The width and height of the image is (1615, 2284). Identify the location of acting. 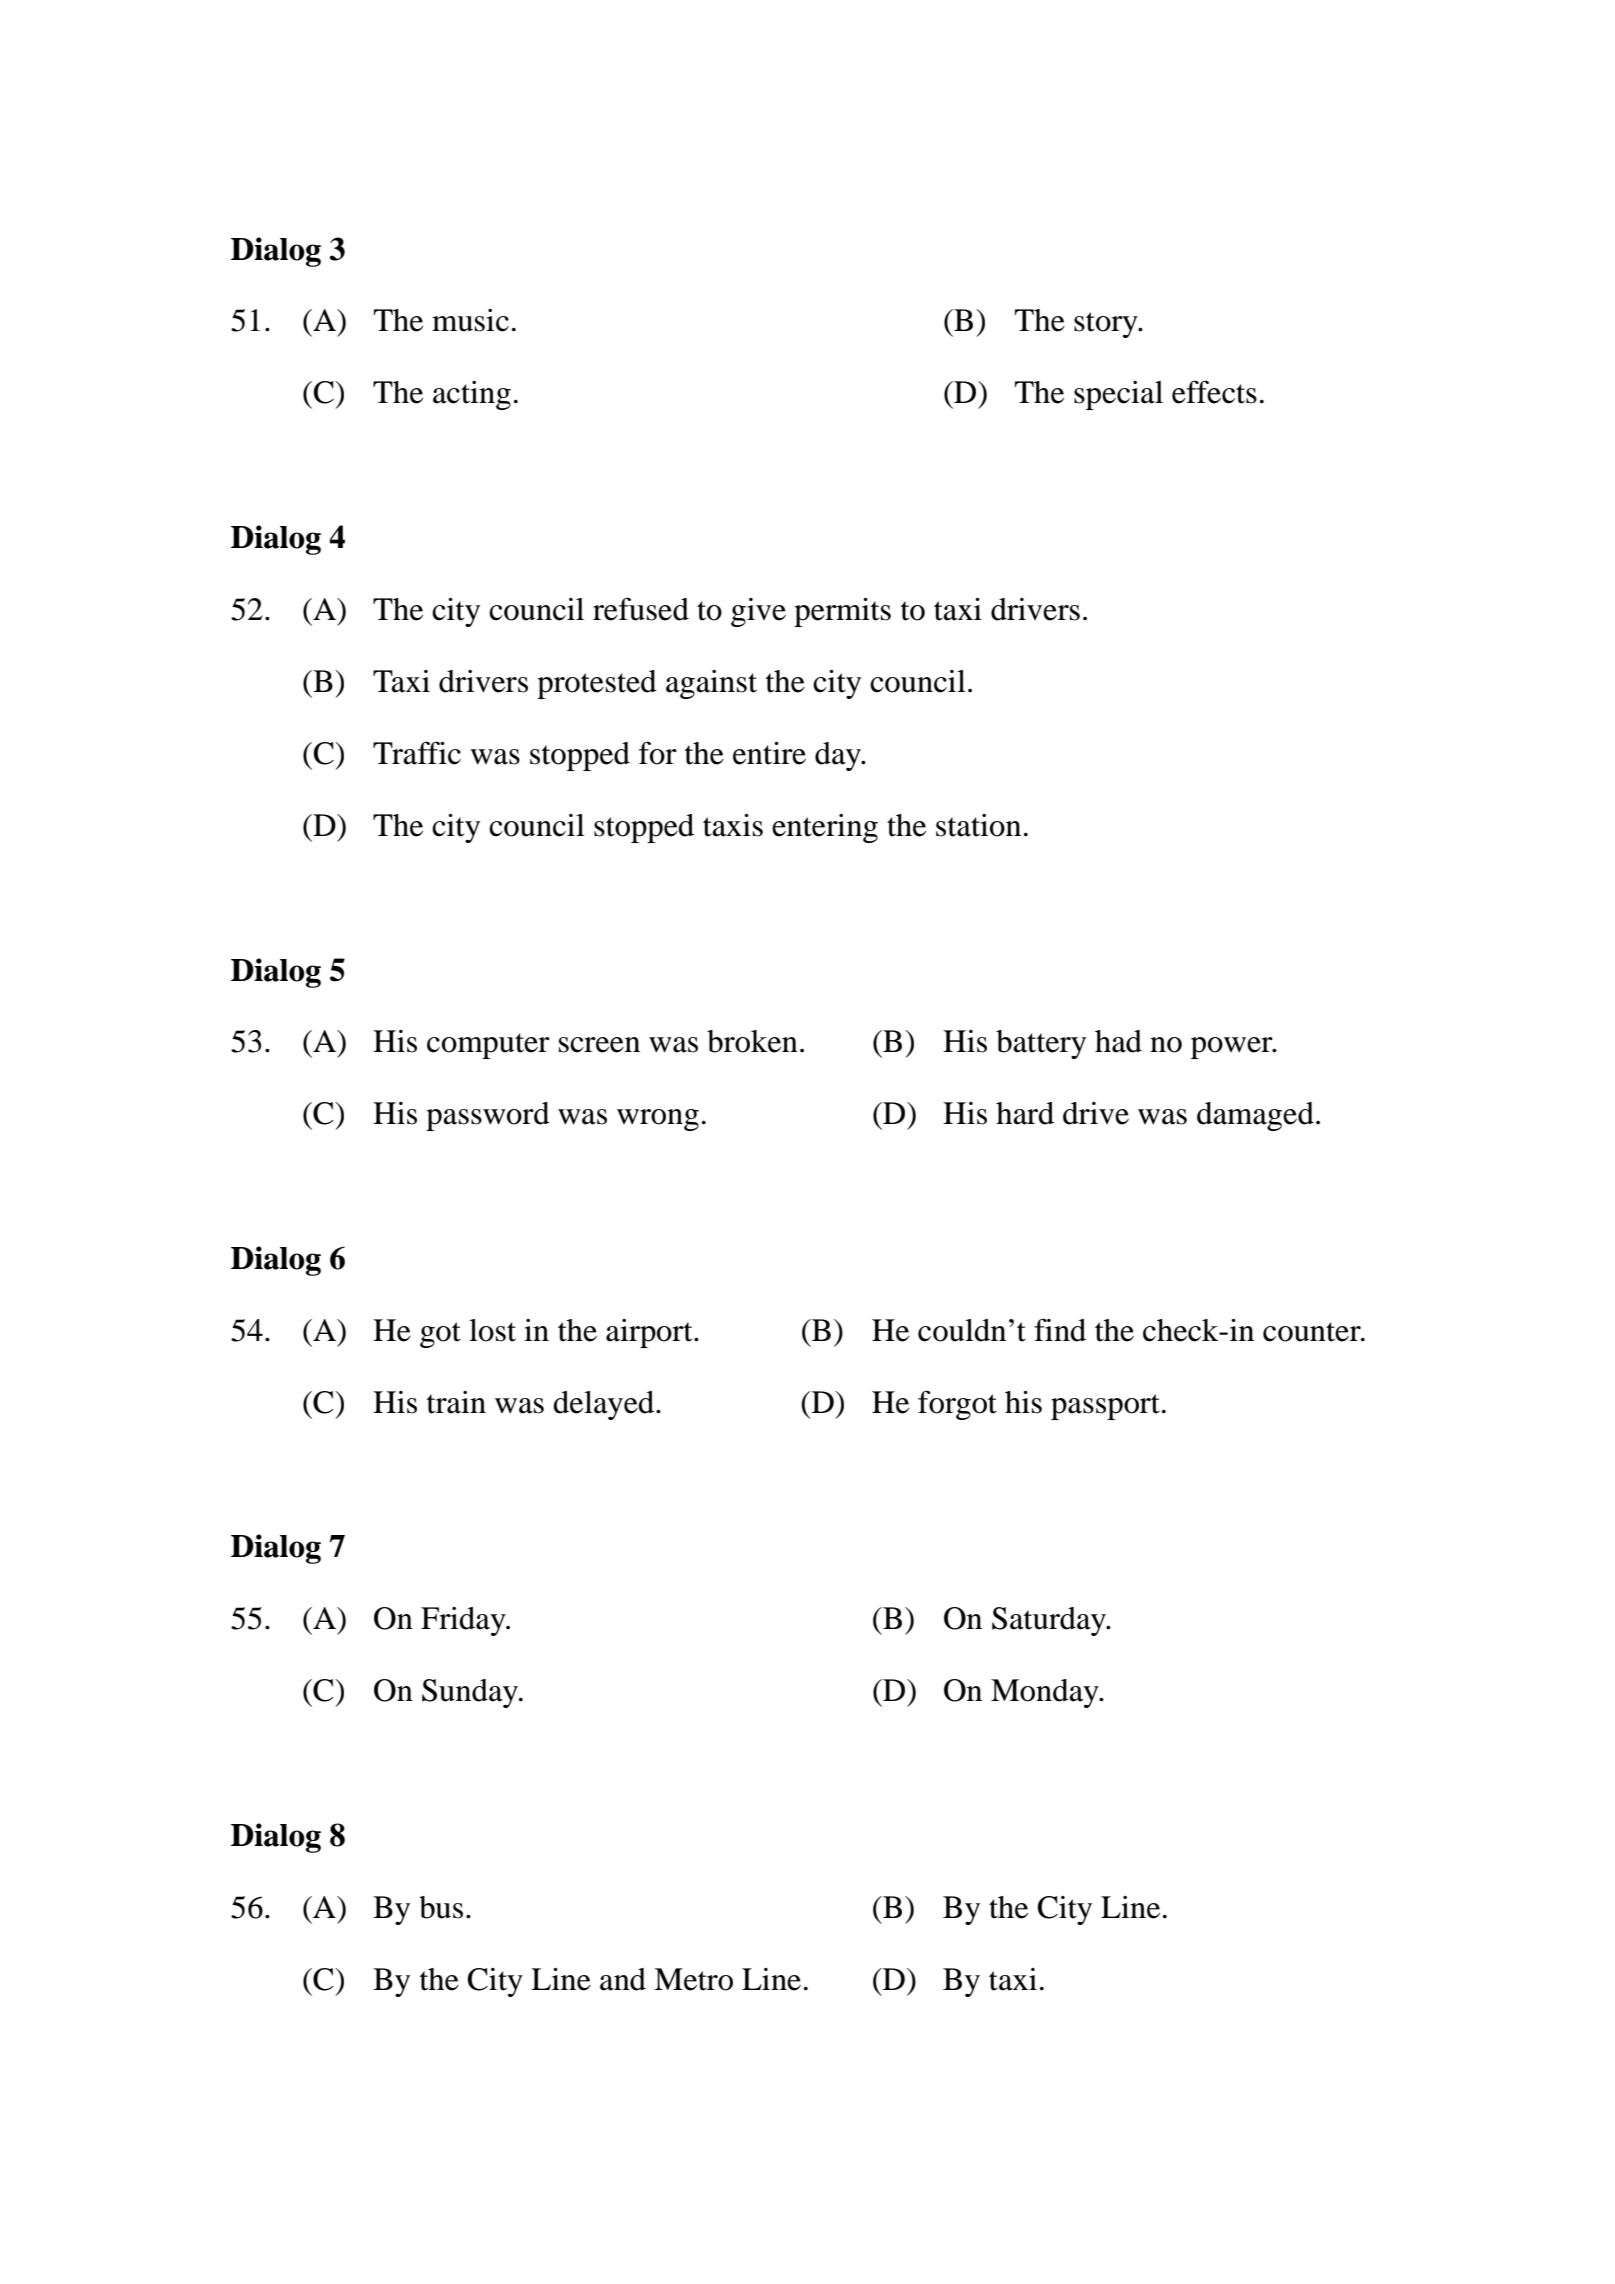
(472, 395).
